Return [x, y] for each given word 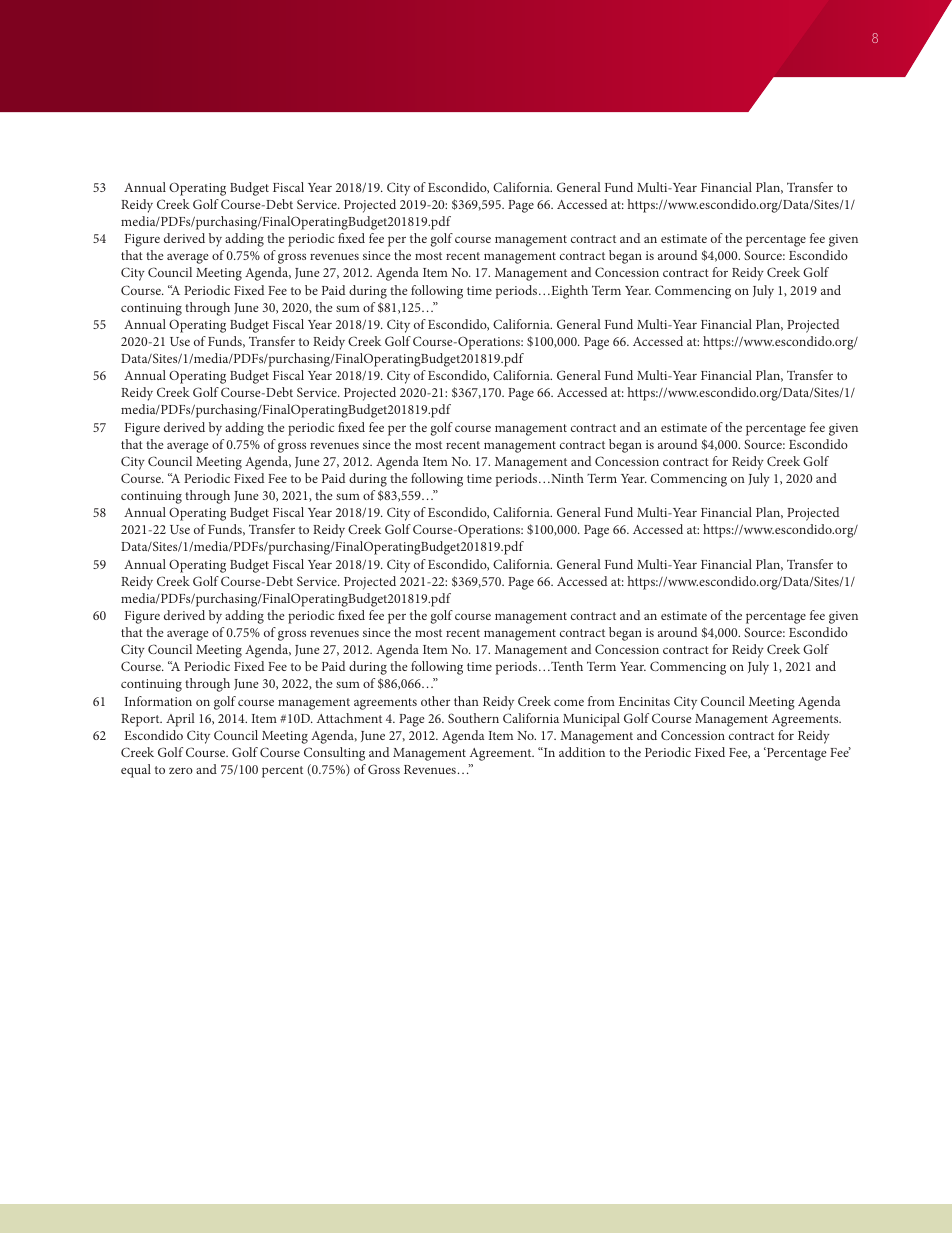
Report [141, 720]
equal [136, 771]
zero [181, 770]
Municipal [591, 720]
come [569, 702]
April [180, 720]
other [435, 701]
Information [158, 701]
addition [582, 752]
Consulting [334, 754]
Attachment [349, 718]
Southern [473, 718]
